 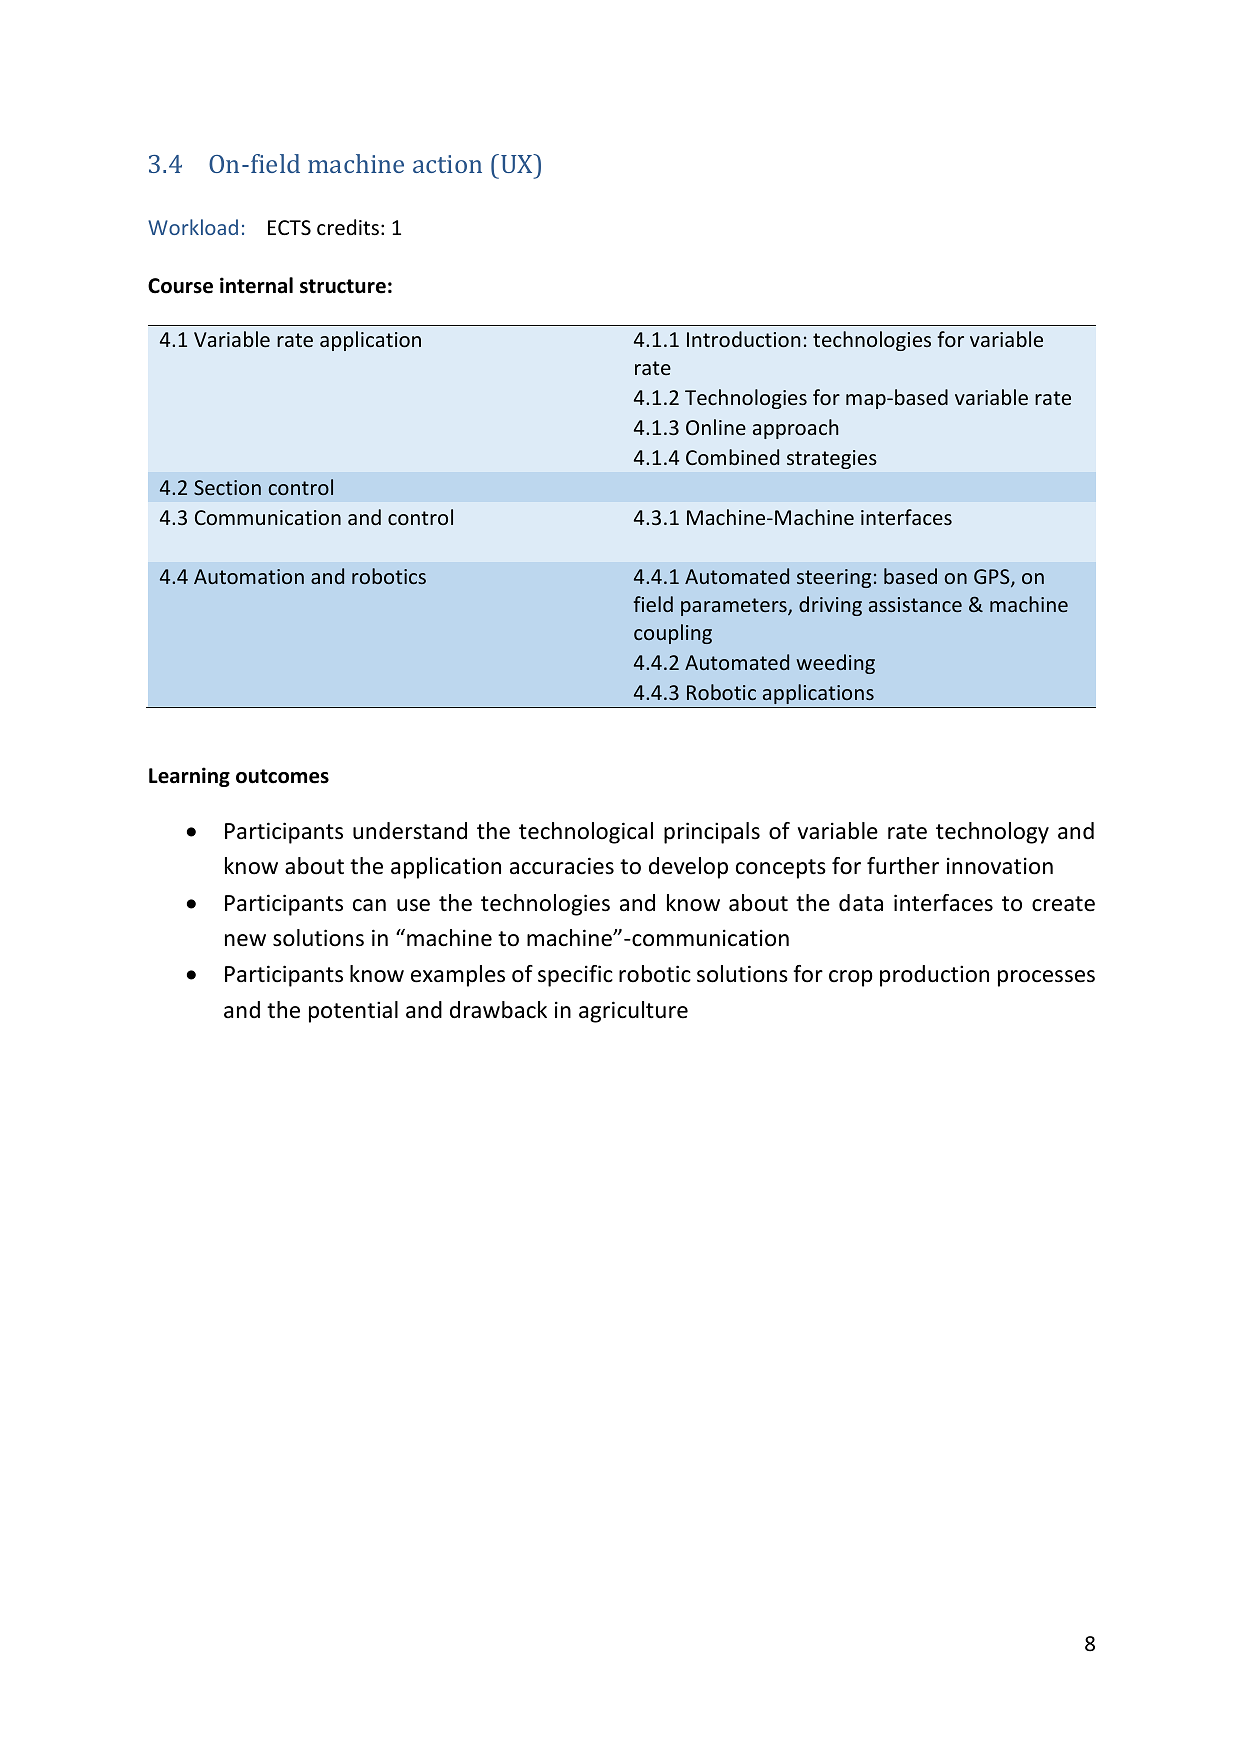 What do you see at coordinates (993, 578) in the screenshot?
I see `GPS` at bounding box center [993, 578].
